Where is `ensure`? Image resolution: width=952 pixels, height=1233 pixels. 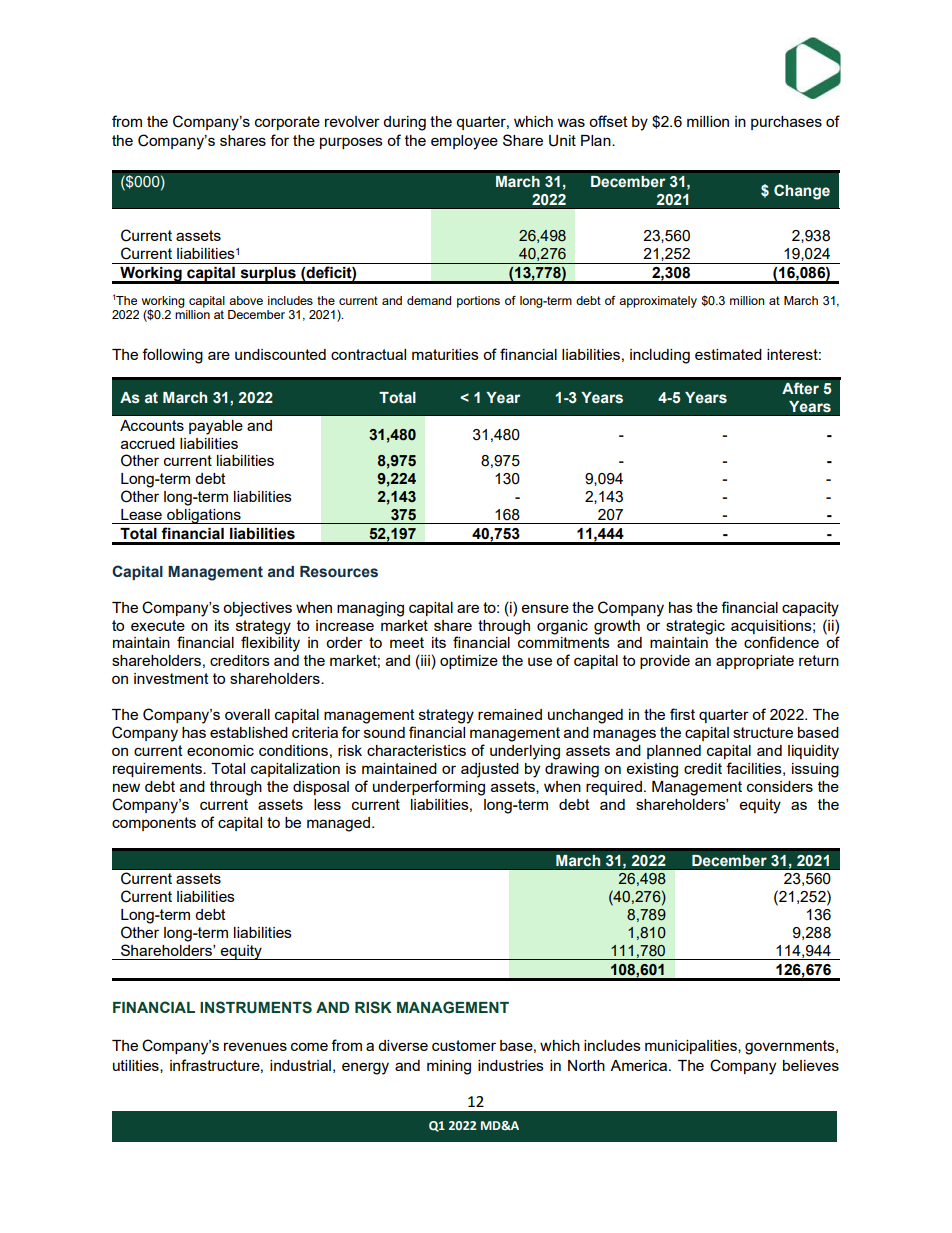 ensure is located at coordinates (545, 608).
